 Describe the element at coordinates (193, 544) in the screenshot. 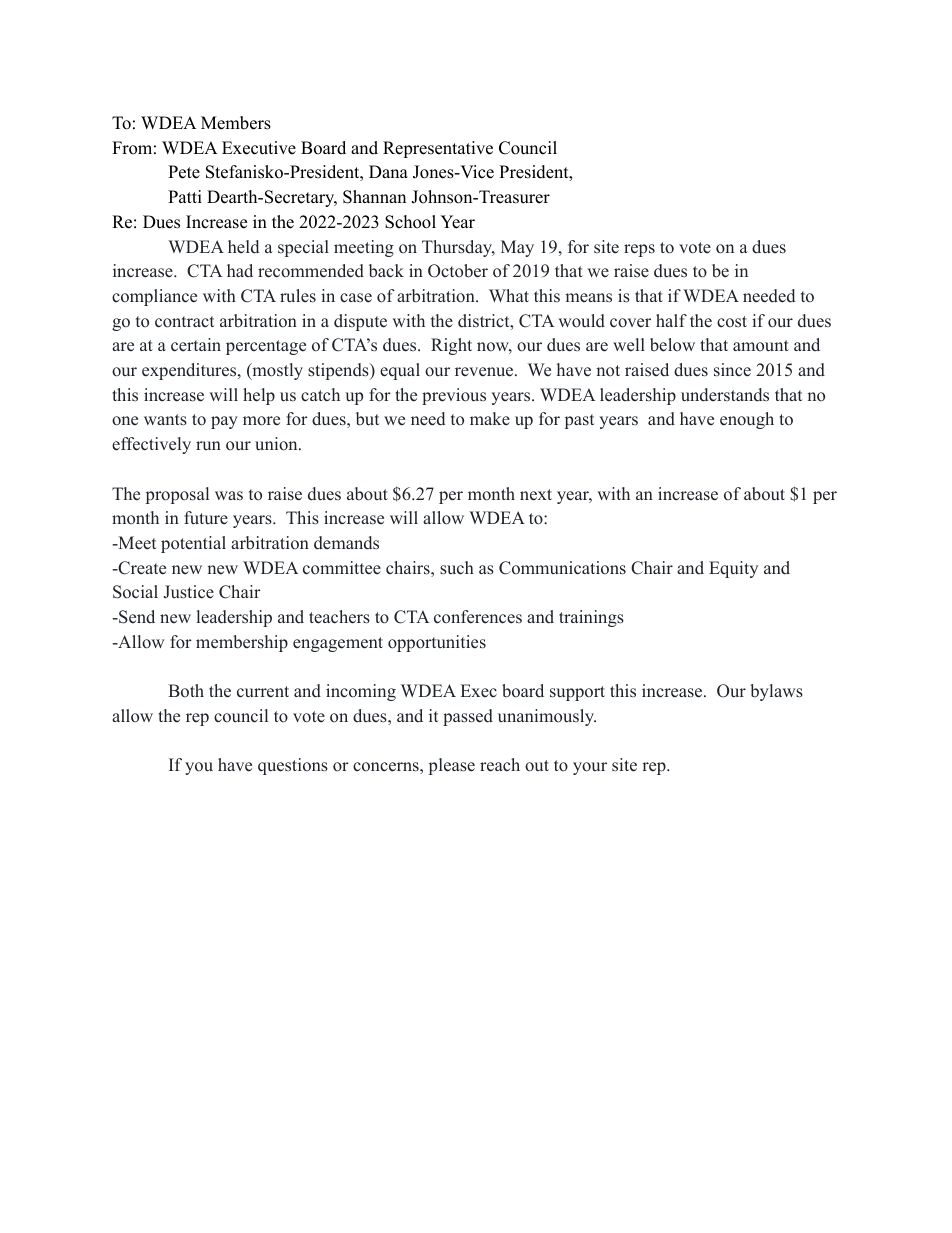

I see `potential` at that location.
